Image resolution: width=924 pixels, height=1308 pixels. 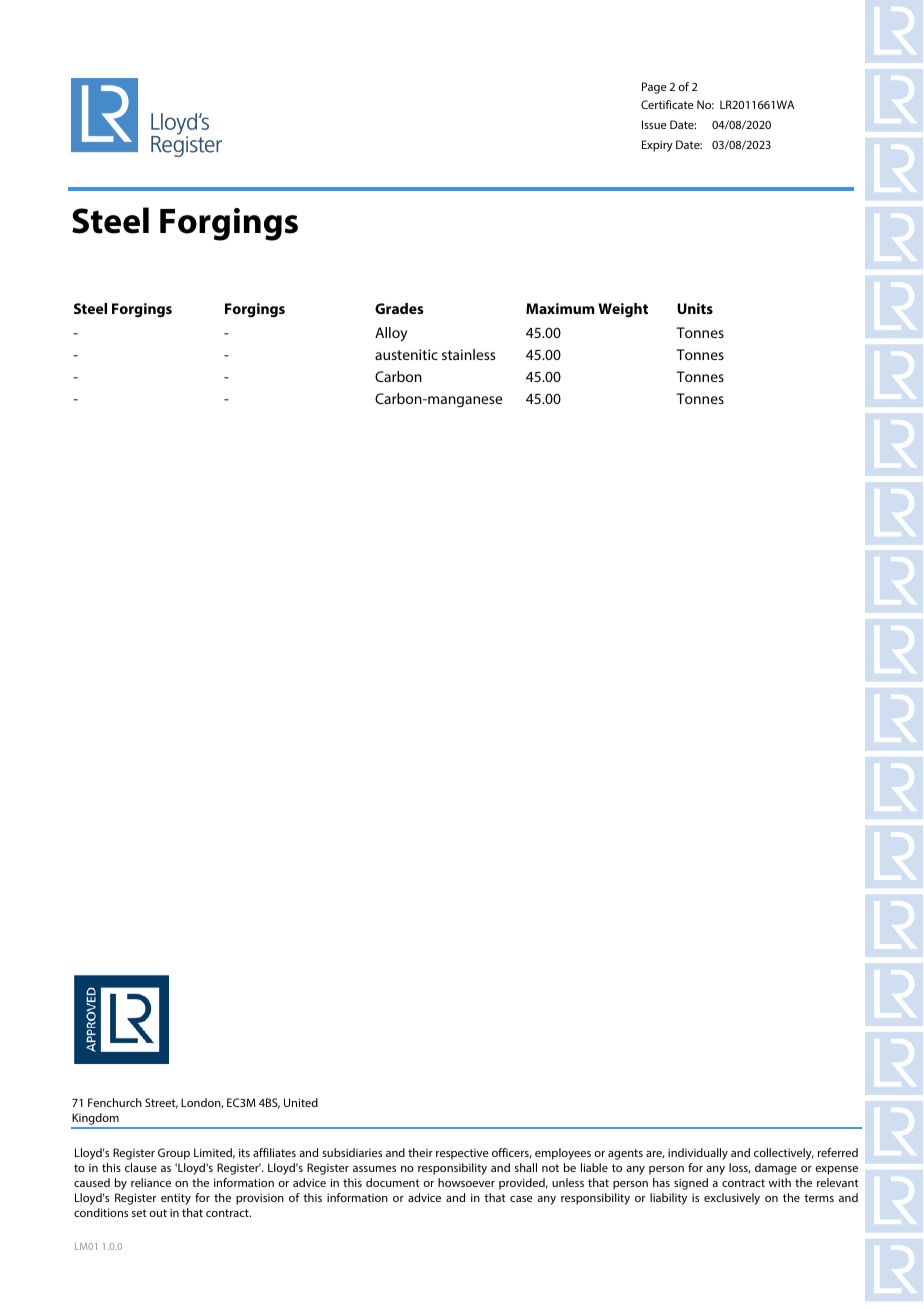 I want to click on stainless, so click(x=468, y=354).
